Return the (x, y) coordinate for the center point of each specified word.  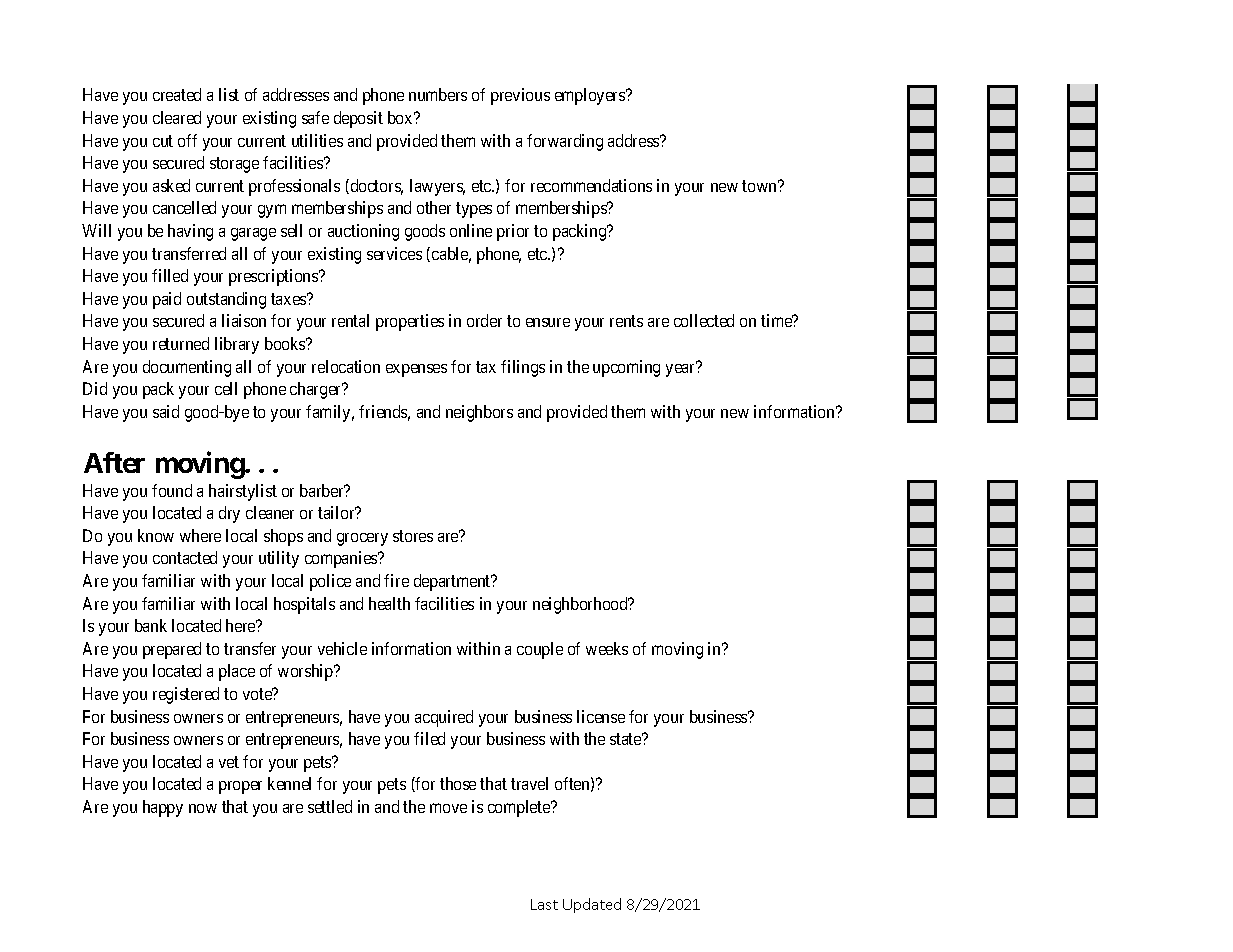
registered (186, 695)
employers (591, 96)
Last (544, 904)
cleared (177, 117)
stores (413, 536)
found (172, 490)
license (601, 716)
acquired (444, 718)
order (484, 320)
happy (163, 808)
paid (167, 300)
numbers (438, 94)
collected (704, 320)
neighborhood (581, 605)
